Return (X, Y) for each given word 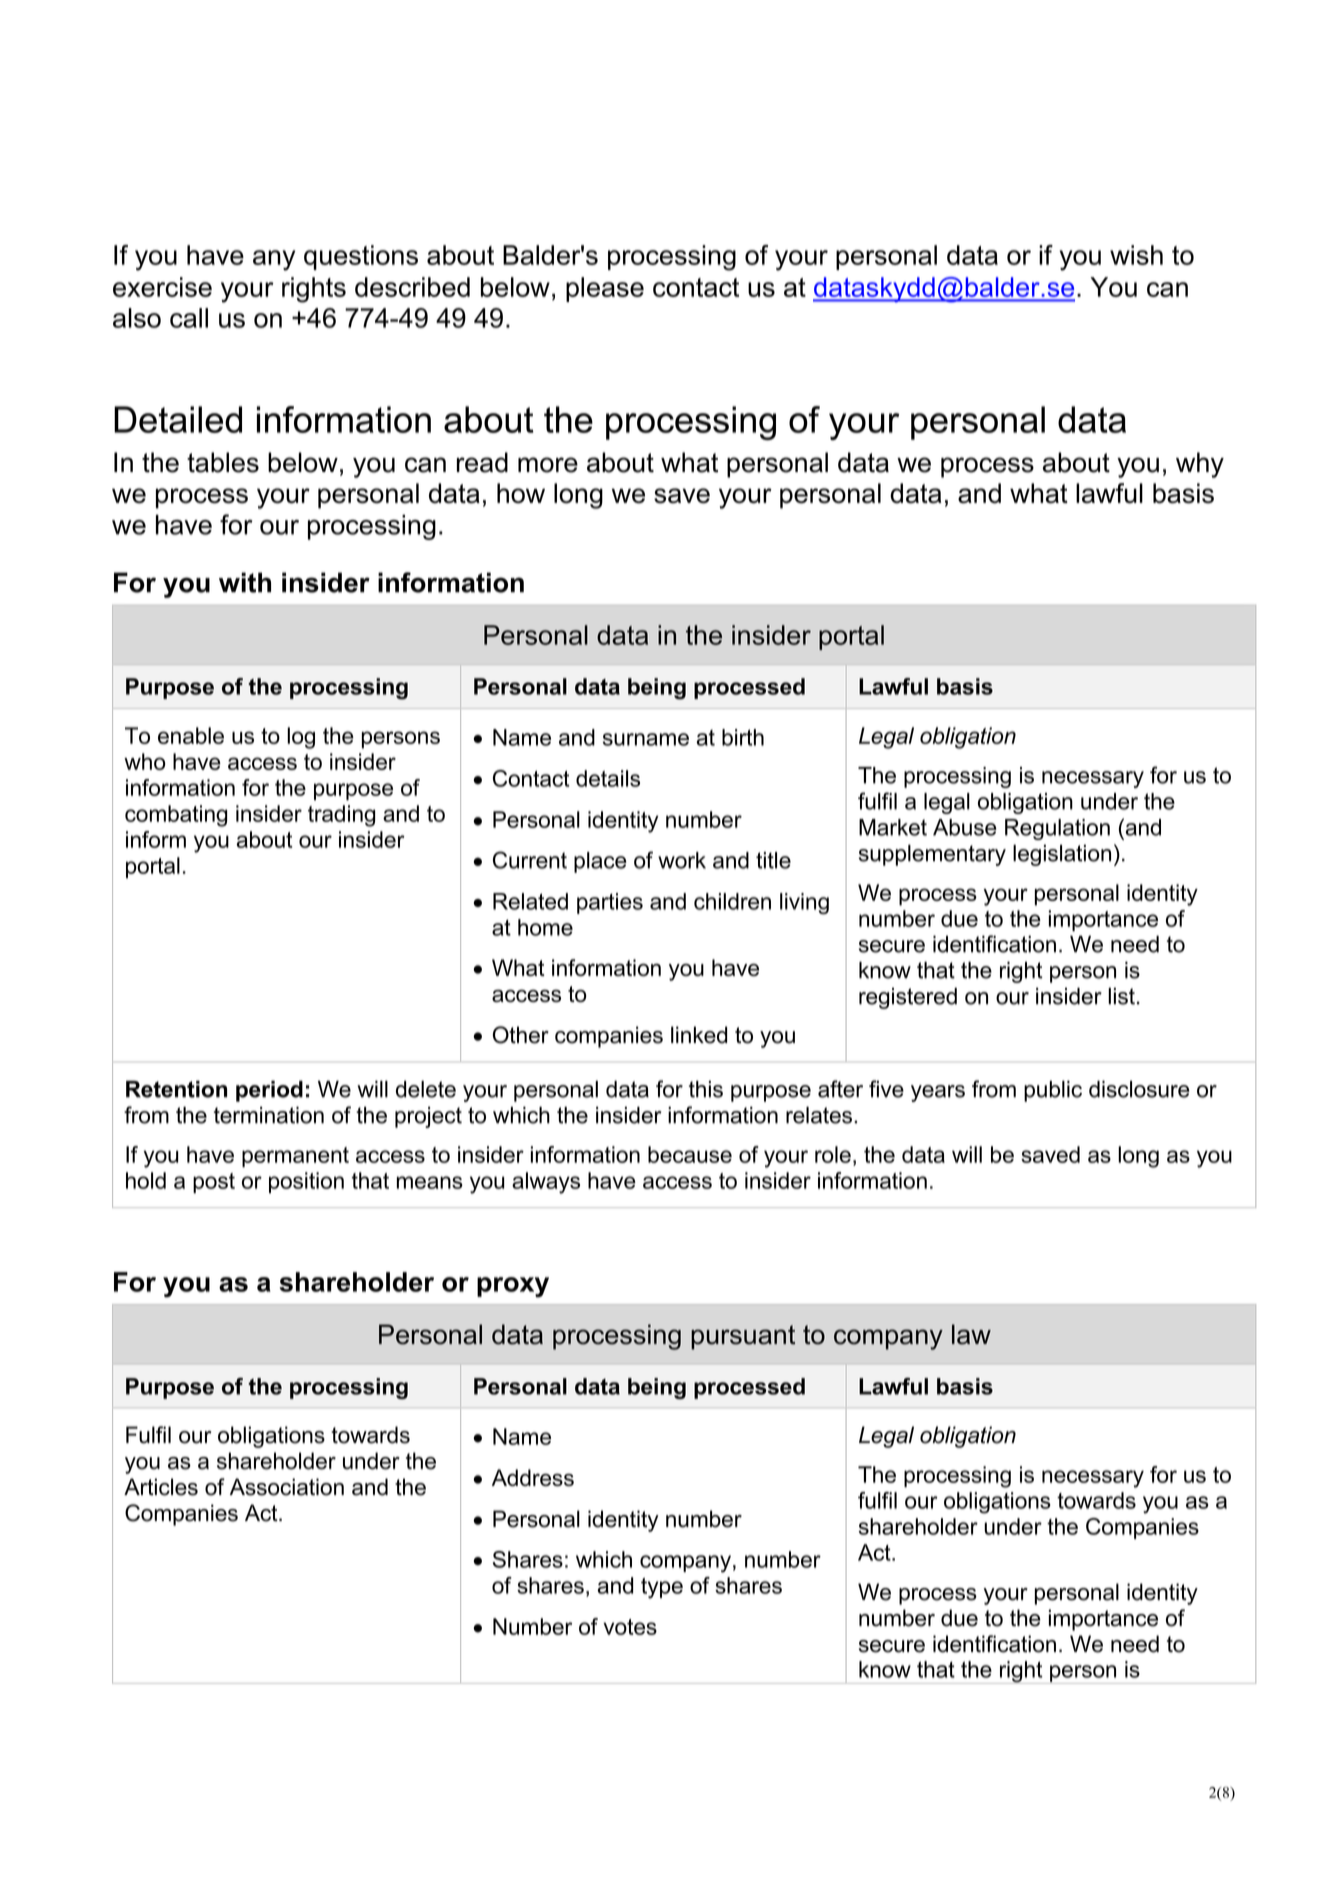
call (189, 318)
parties (610, 903)
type (662, 1588)
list (1121, 996)
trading (341, 816)
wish (1136, 255)
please (605, 289)
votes (630, 1627)
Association (287, 1487)
